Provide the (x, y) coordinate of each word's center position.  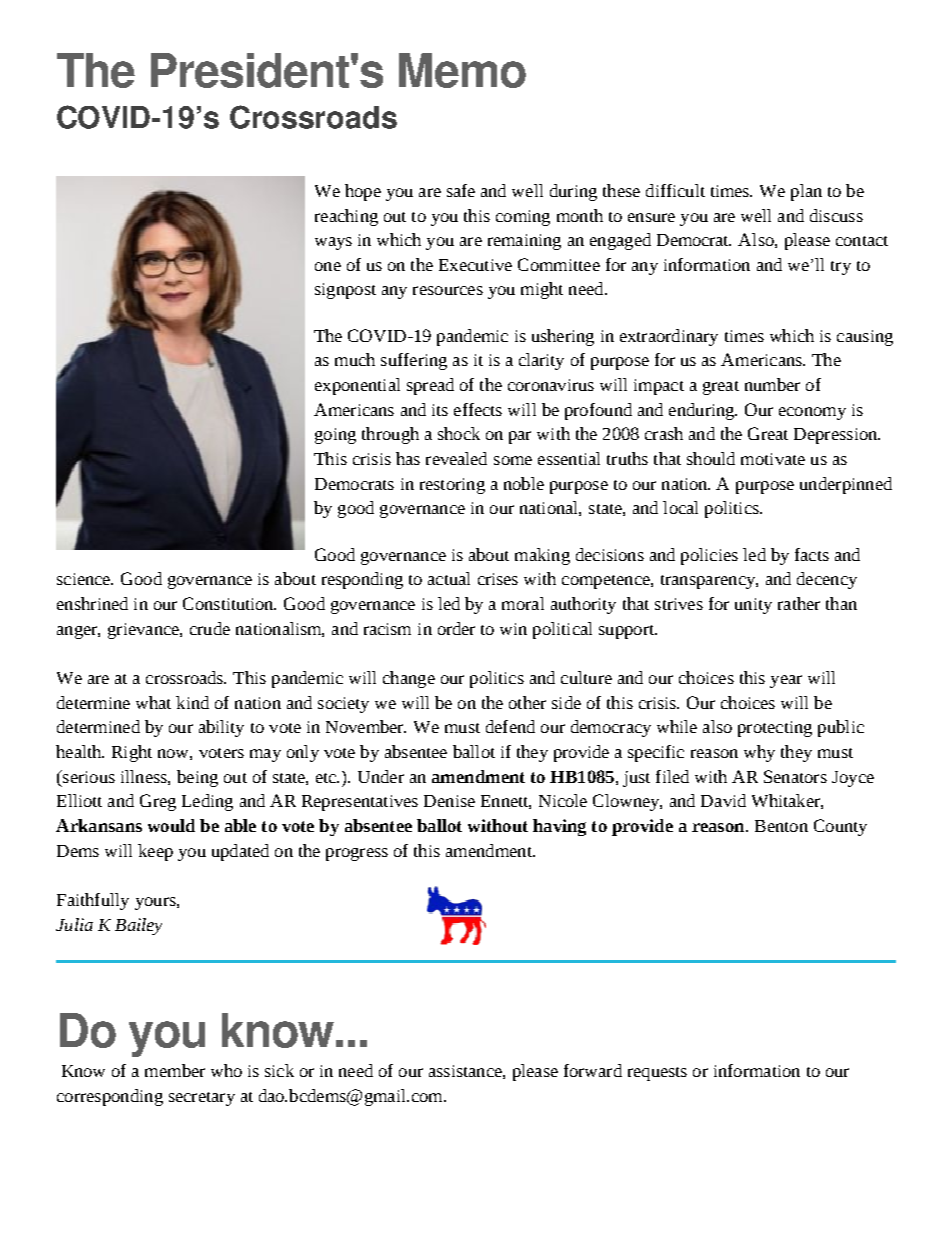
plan (806, 192)
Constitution (229, 603)
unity (753, 606)
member (175, 1070)
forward (593, 1070)
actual (449, 578)
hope (363, 192)
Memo (462, 70)
